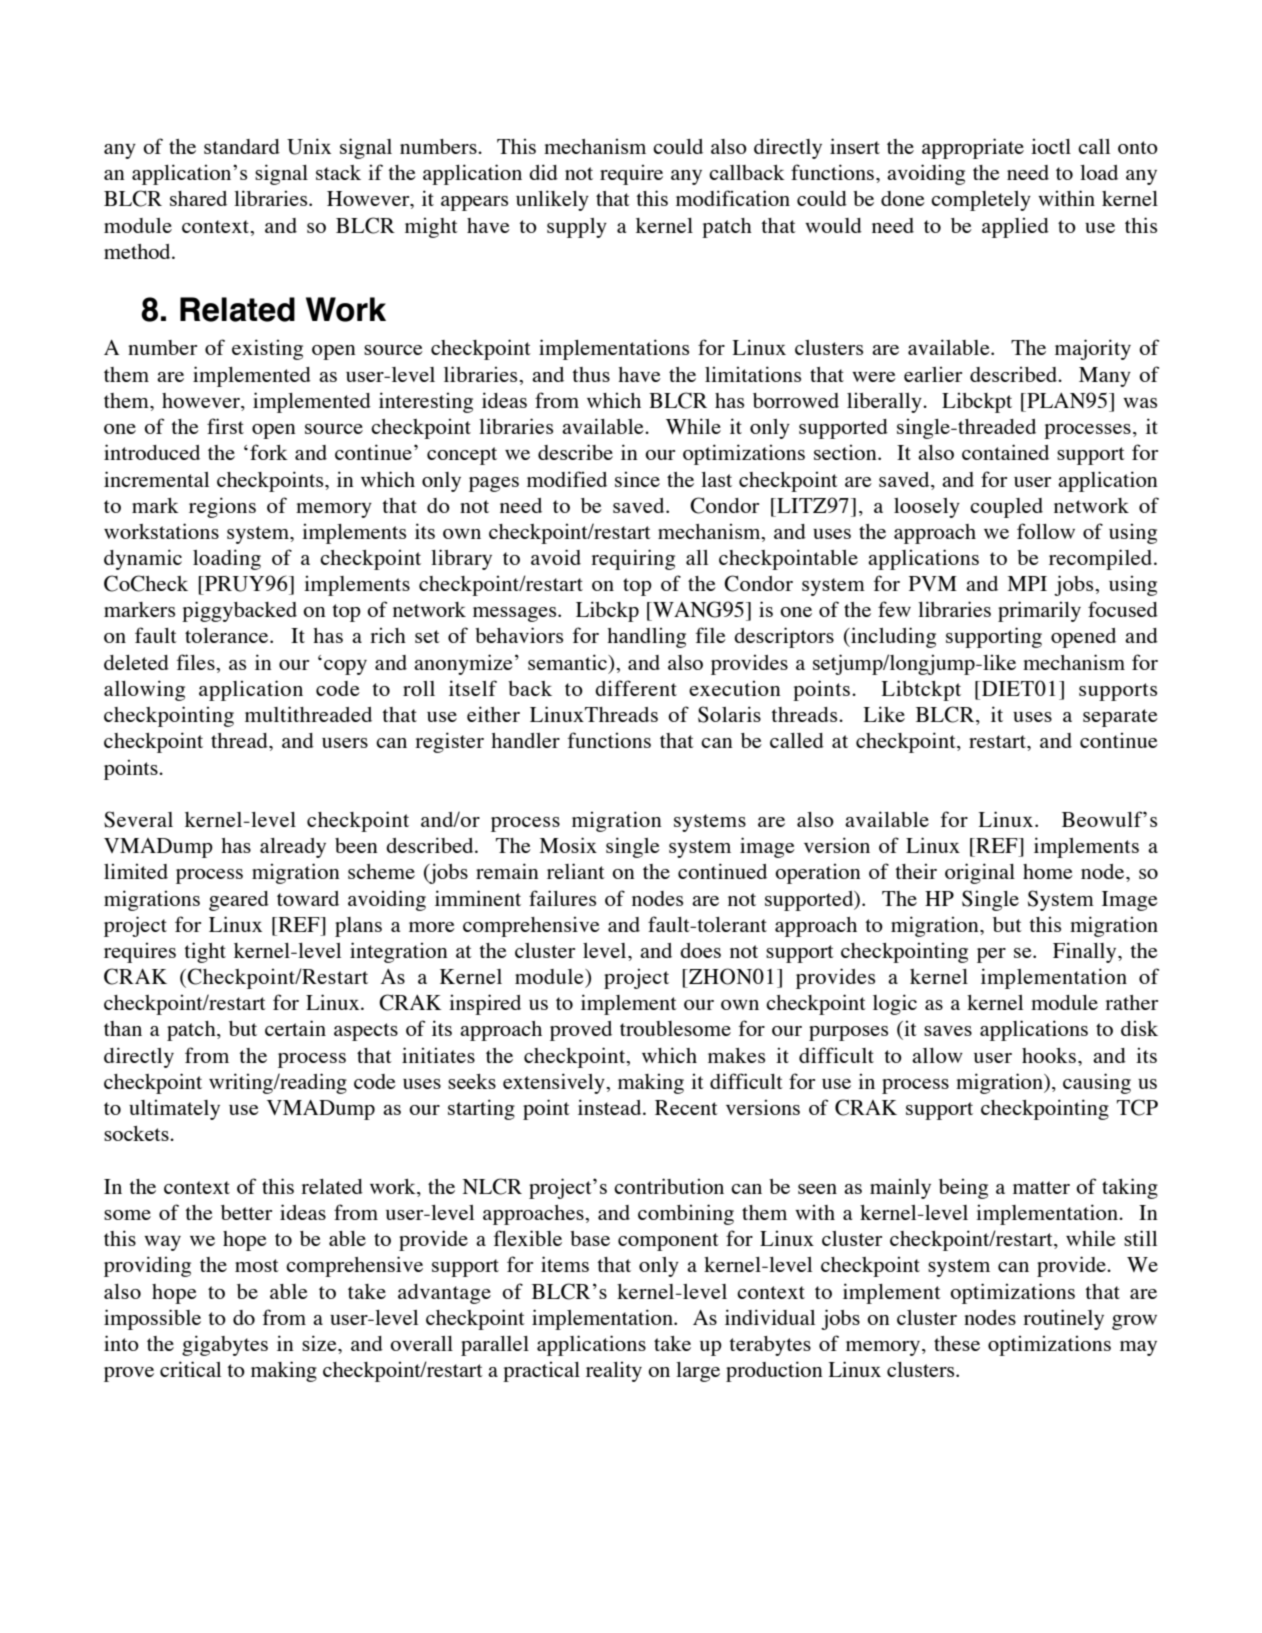 The height and width of the page is (1633, 1262). I want to click on shared, so click(198, 198).
